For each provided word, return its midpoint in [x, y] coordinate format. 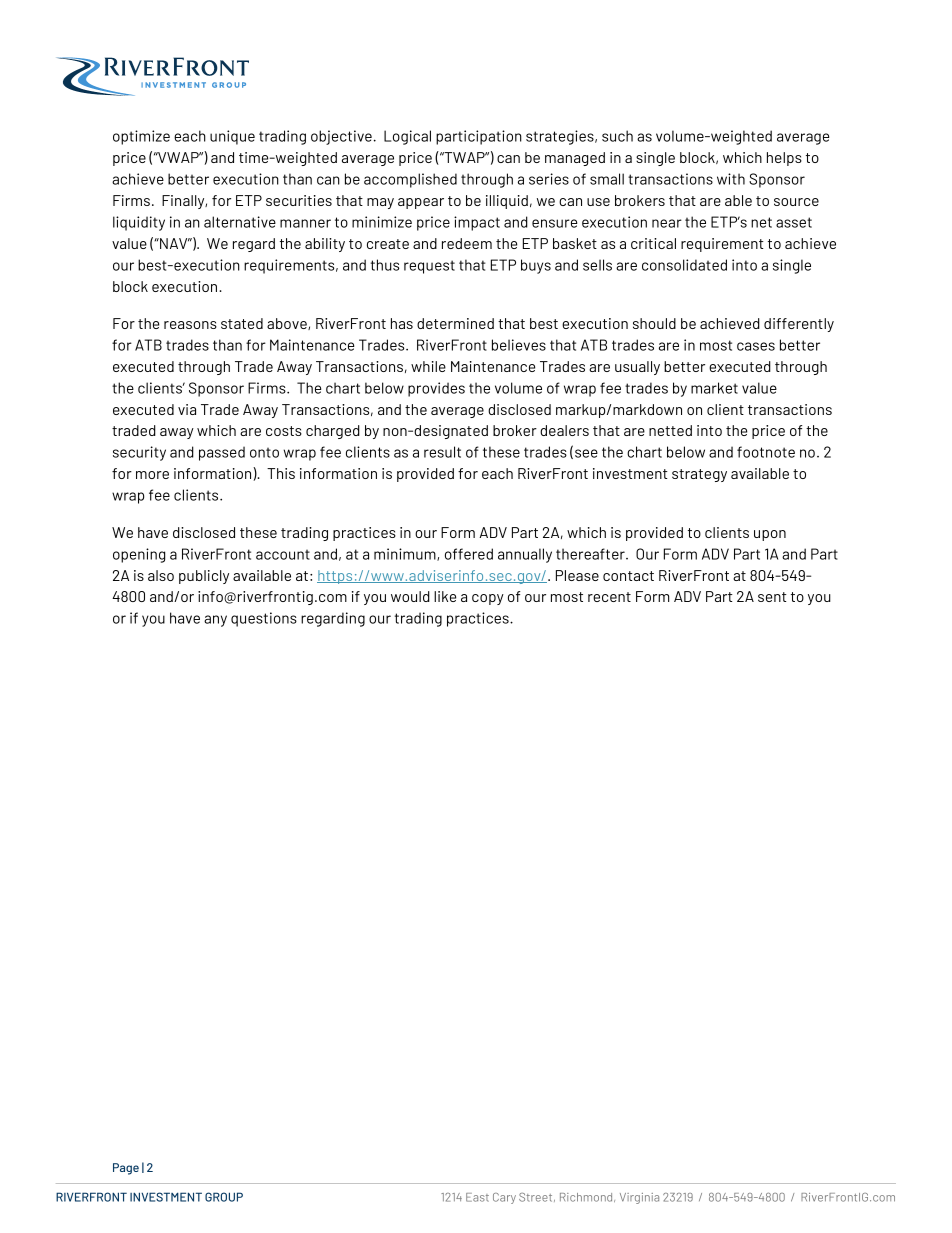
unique [232, 137]
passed [222, 453]
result [442, 452]
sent [772, 597]
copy [488, 599]
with [731, 179]
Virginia [639, 1198]
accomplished [410, 180]
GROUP [224, 1197]
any [215, 621]
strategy [699, 475]
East [477, 1197]
